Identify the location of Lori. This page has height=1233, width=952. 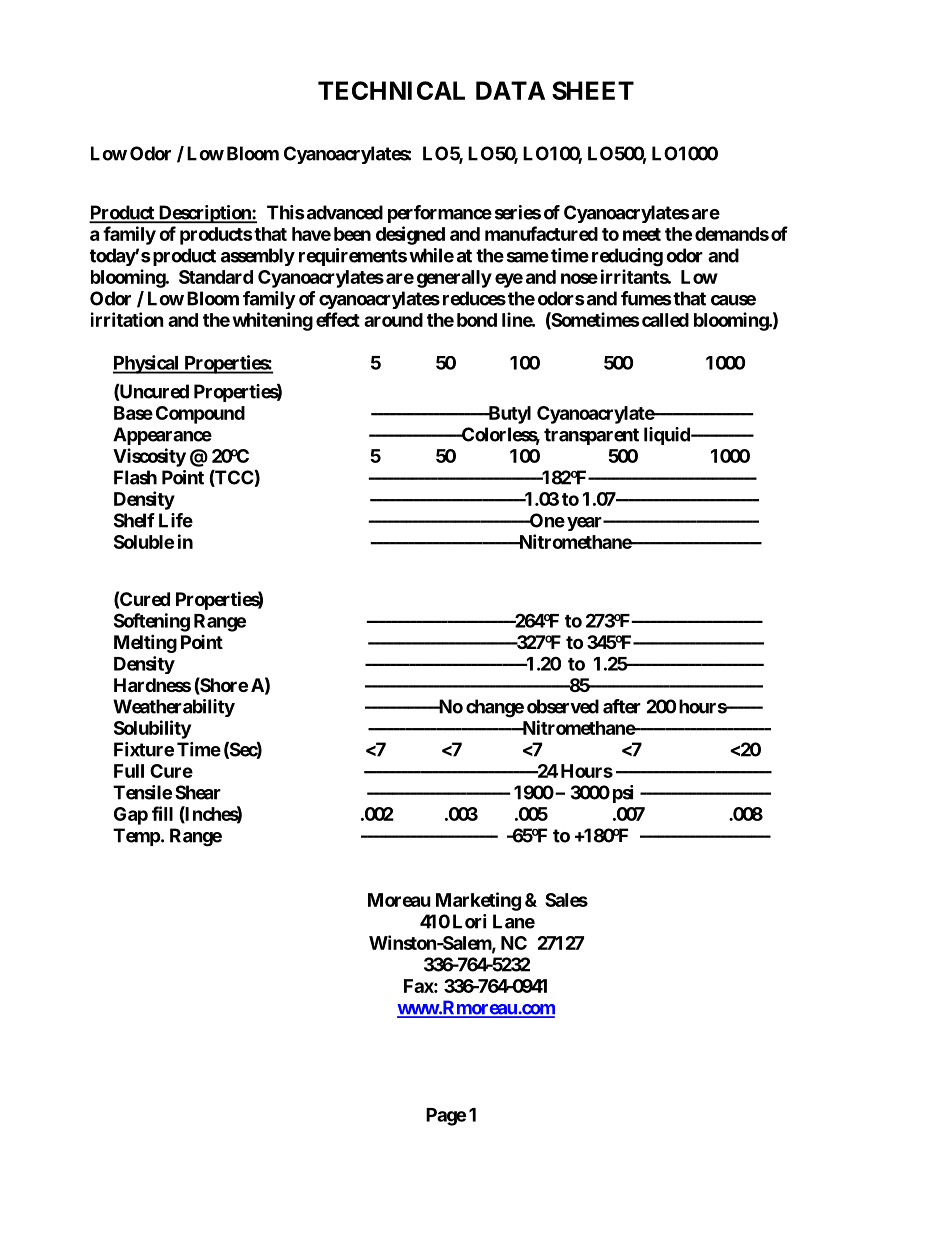
(469, 921).
